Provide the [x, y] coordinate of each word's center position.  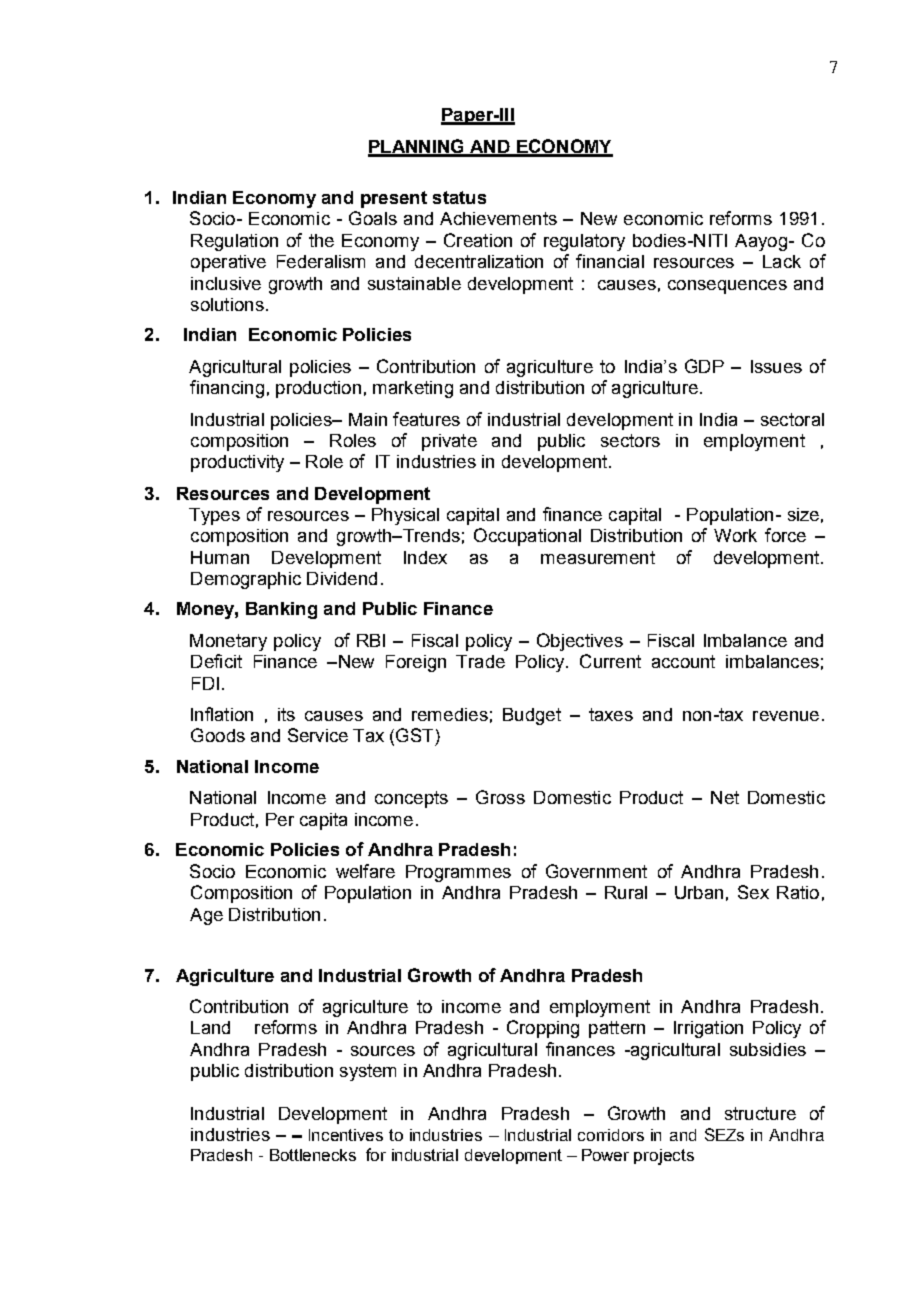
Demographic [246, 580]
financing [227, 389]
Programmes [458, 873]
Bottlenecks [313, 1155]
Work [735, 535]
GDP [704, 366]
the [321, 240]
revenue [786, 716]
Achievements [498, 218]
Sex [753, 892]
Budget [532, 716]
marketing [413, 389]
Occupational [527, 537]
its [286, 714]
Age [206, 916]
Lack [782, 261]
